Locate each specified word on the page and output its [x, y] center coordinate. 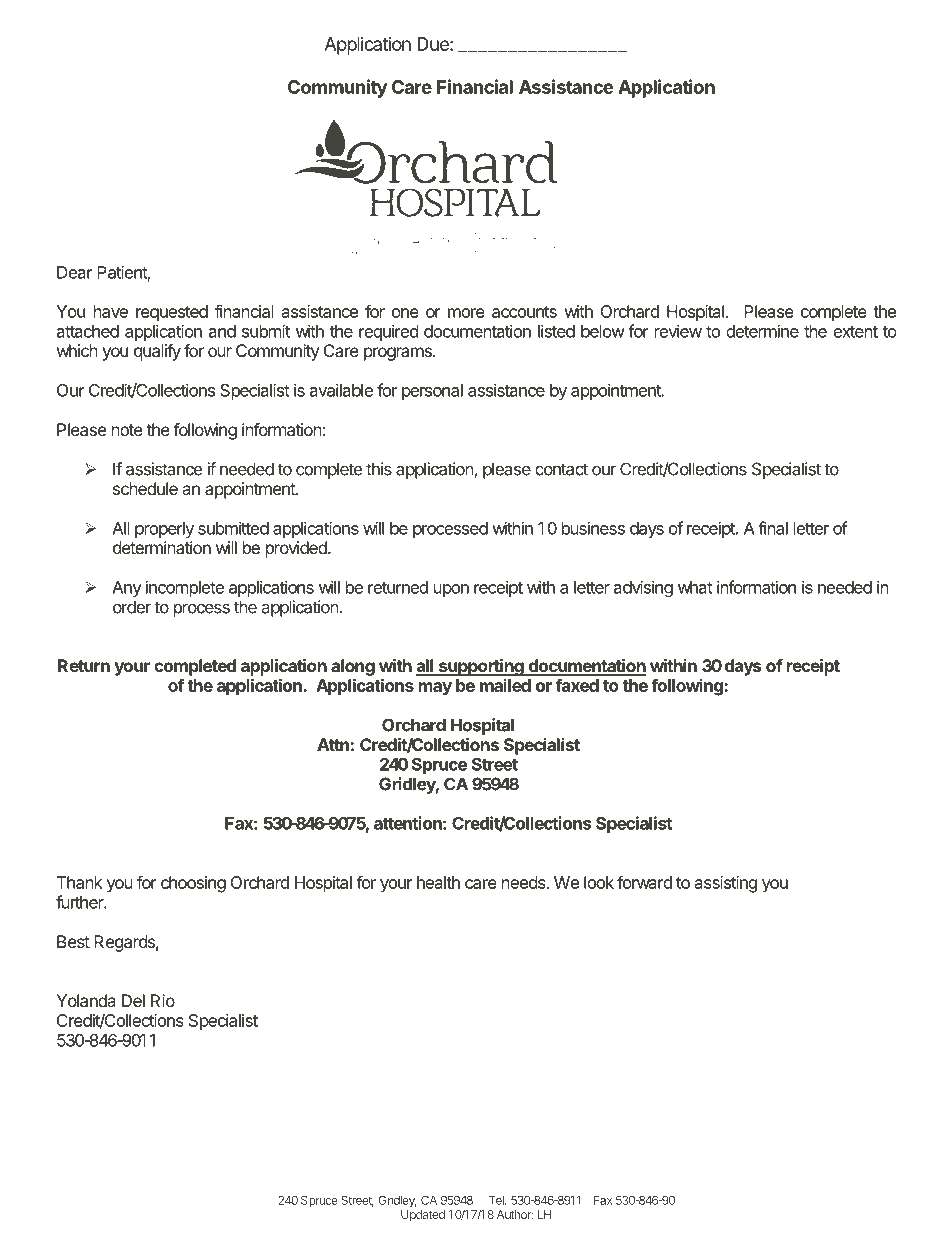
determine [762, 331]
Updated [423, 1216]
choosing [193, 884]
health [438, 882]
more [466, 313]
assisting [726, 884]
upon [451, 590]
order [132, 607]
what [695, 587]
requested [172, 313]
